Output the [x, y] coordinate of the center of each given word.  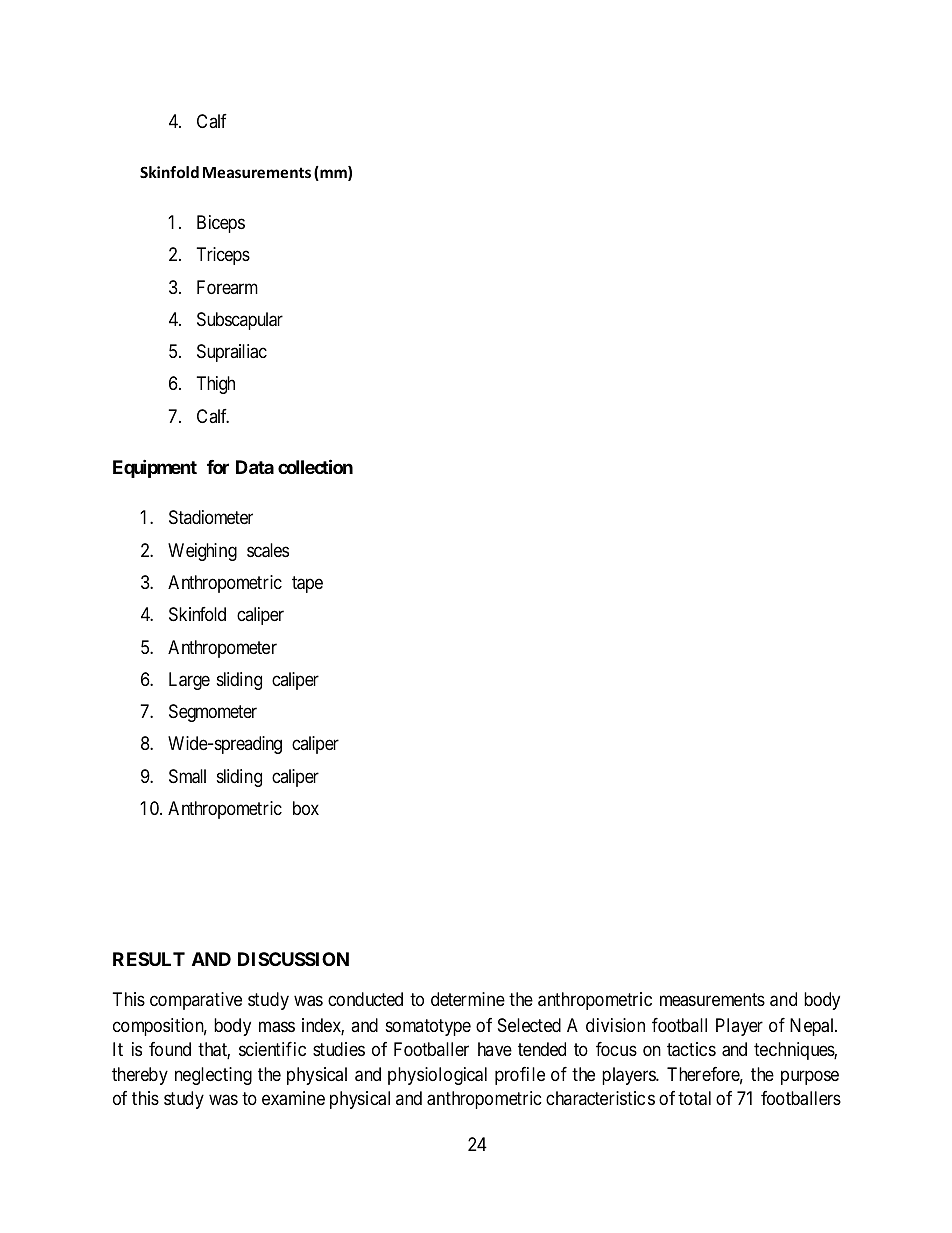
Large [189, 681]
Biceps [221, 224]
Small [187, 776]
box [306, 808]
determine [468, 999]
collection [315, 466]
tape [307, 584]
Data [255, 467]
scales [268, 550]
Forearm [227, 287]
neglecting [213, 1076]
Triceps [223, 256]
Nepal [813, 1027]
